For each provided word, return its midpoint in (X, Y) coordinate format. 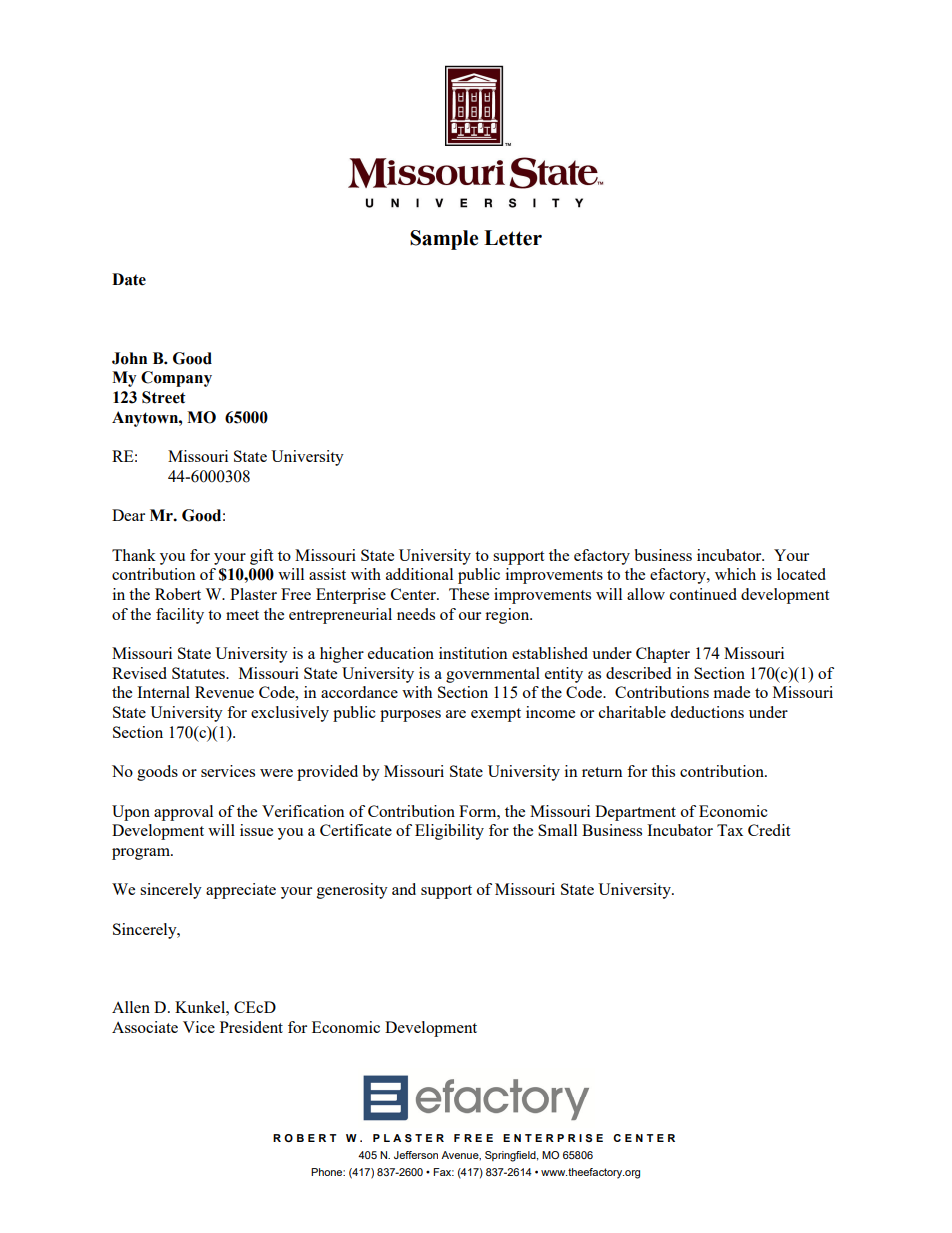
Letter (513, 238)
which (735, 574)
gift (261, 557)
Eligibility (449, 832)
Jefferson (416, 1155)
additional (419, 574)
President (251, 1027)
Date (129, 279)
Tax (730, 830)
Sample (444, 240)
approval (183, 813)
